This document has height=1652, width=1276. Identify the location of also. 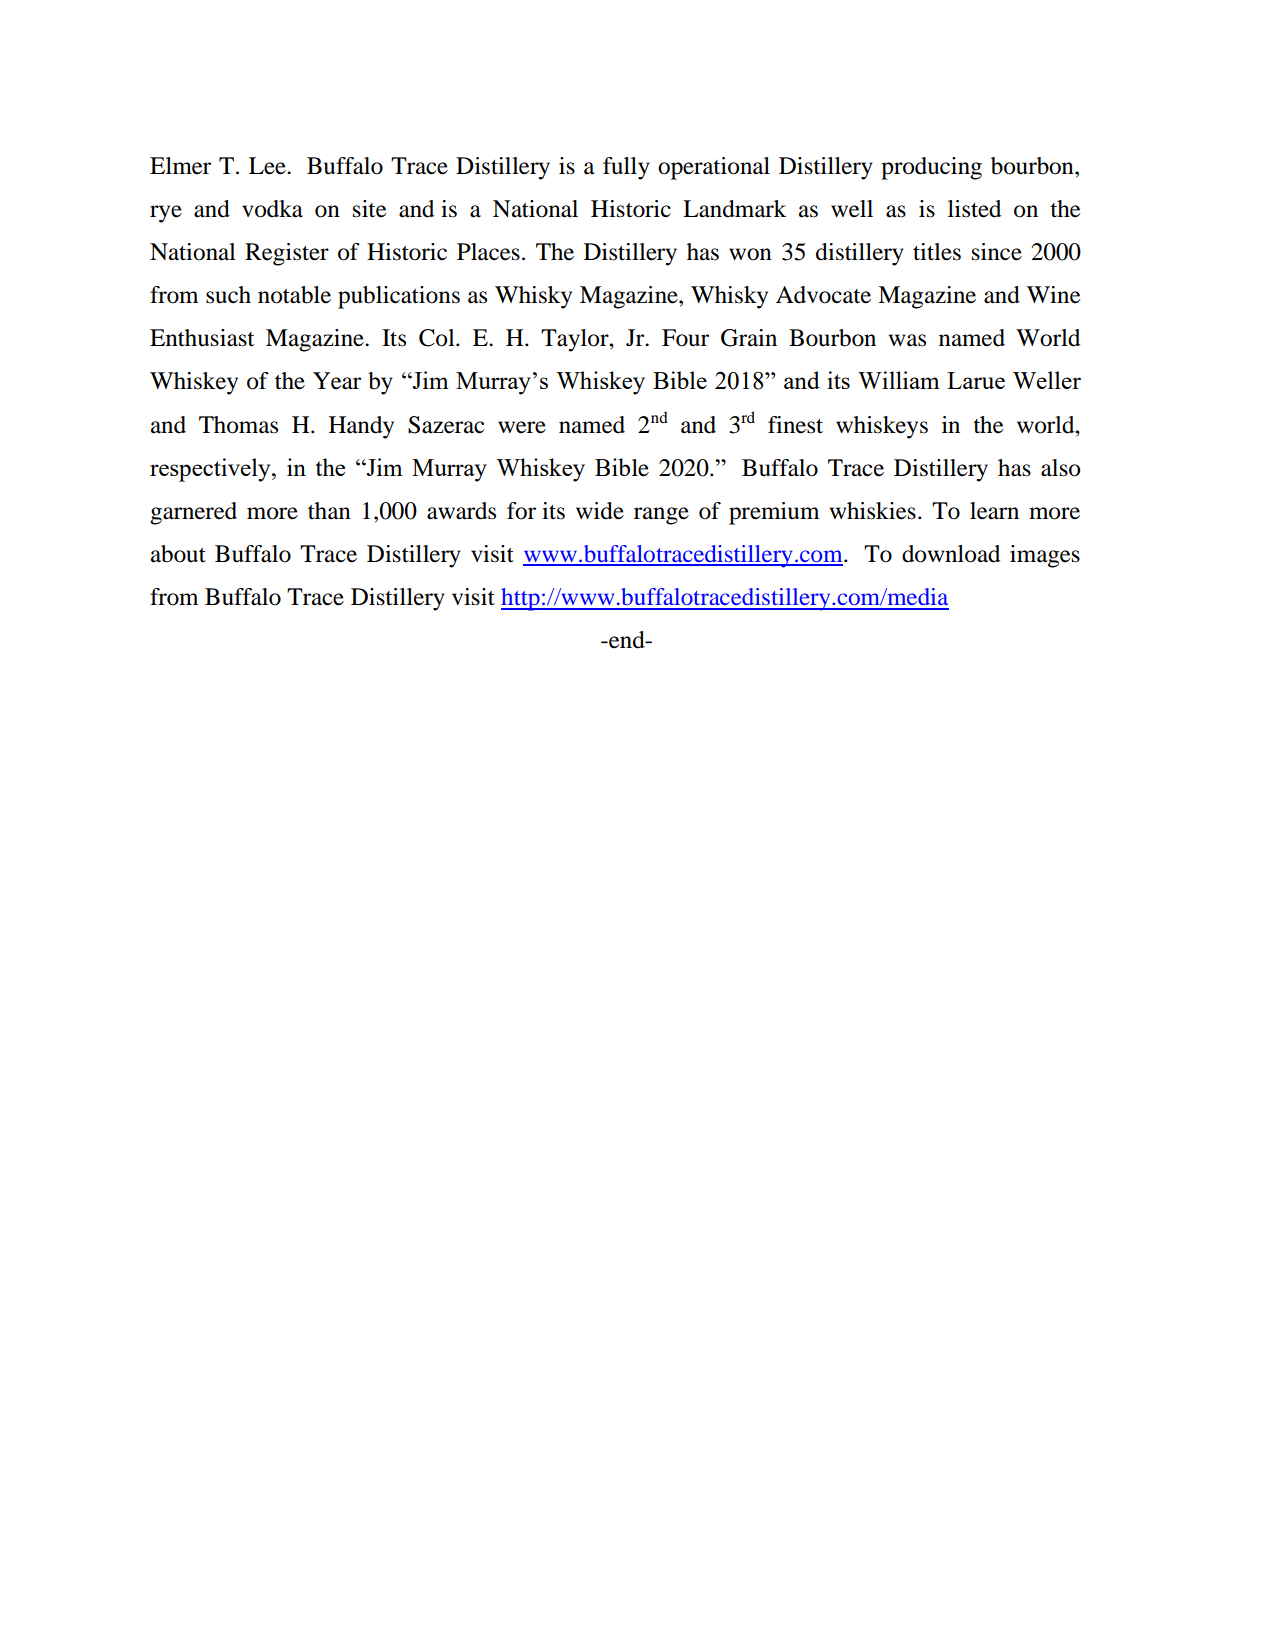
(1061, 468).
